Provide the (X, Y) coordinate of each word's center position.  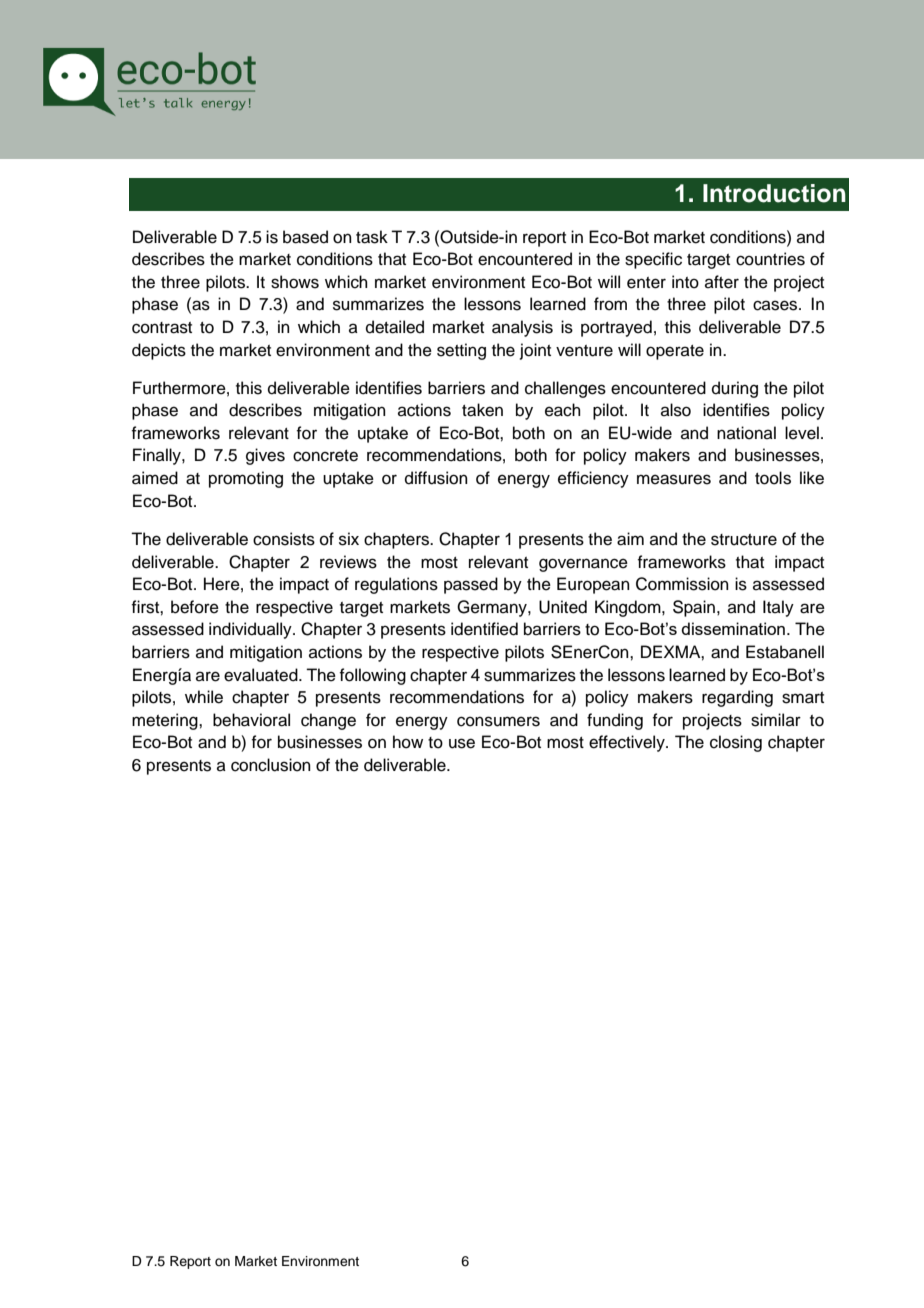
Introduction (774, 193)
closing (736, 743)
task (372, 237)
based (305, 237)
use (462, 743)
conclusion (271, 765)
